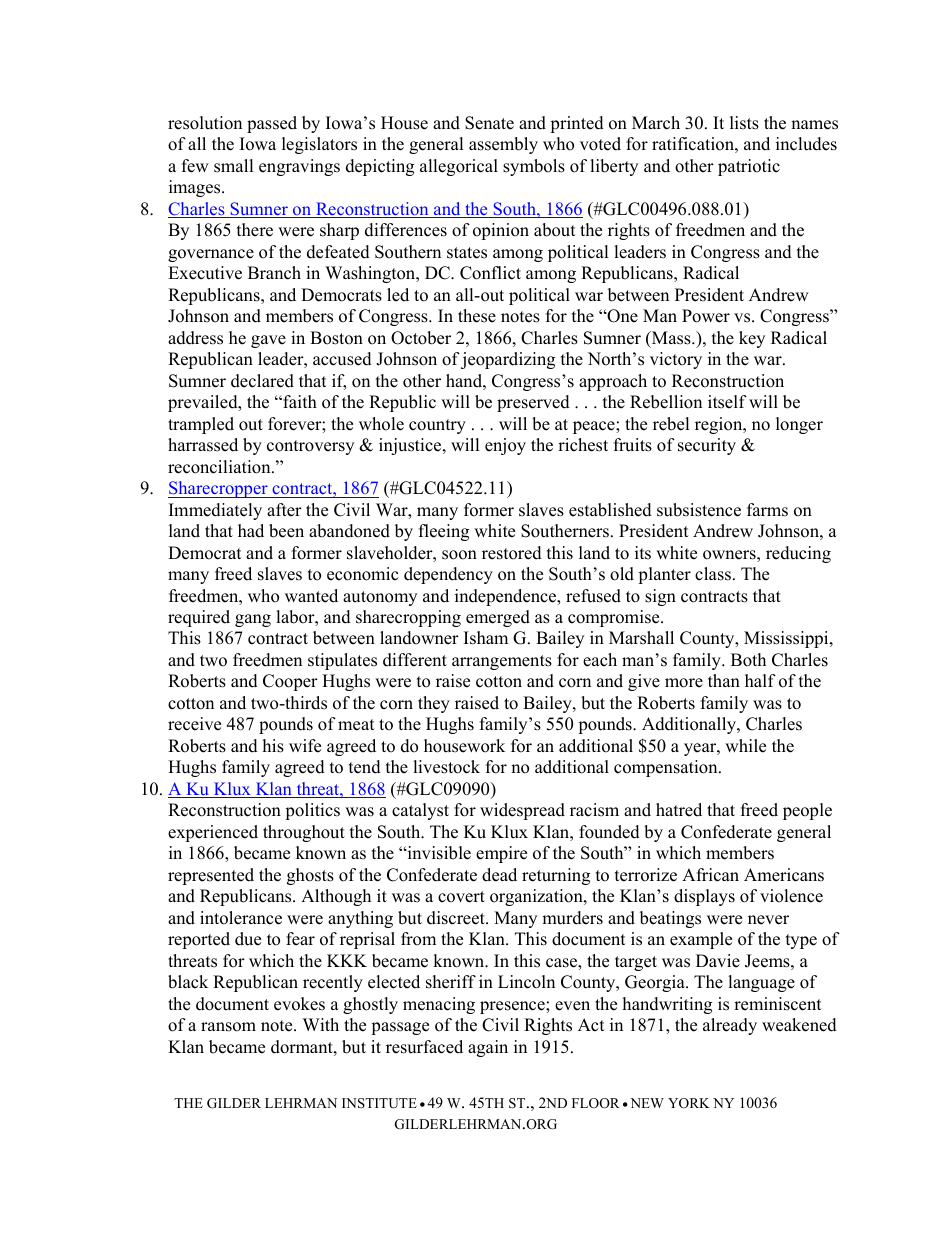 The height and width of the screenshot is (1233, 952). Describe the element at coordinates (228, 1027) in the screenshot. I see `ransom` at that location.
